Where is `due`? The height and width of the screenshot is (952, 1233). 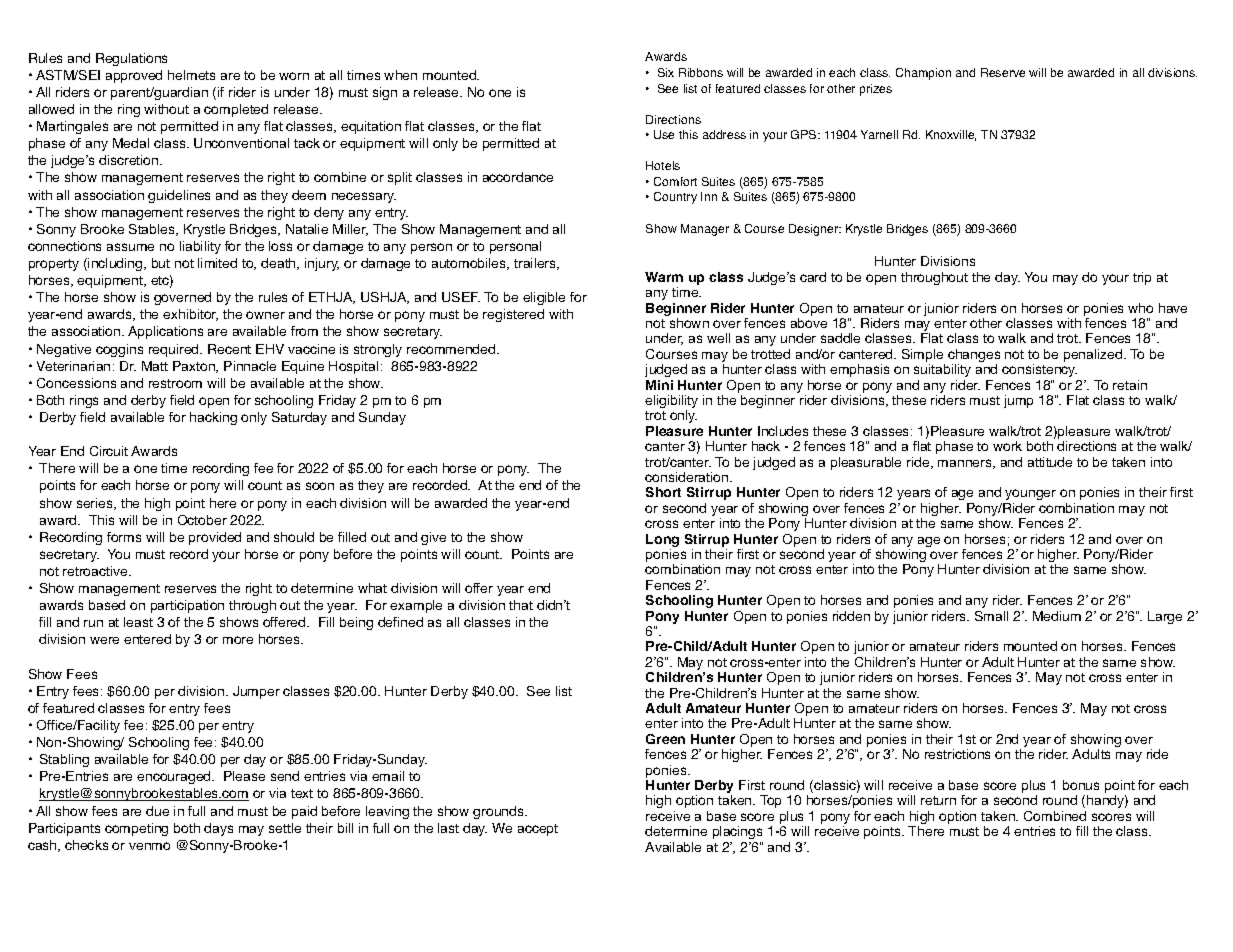
due is located at coordinates (157, 811).
